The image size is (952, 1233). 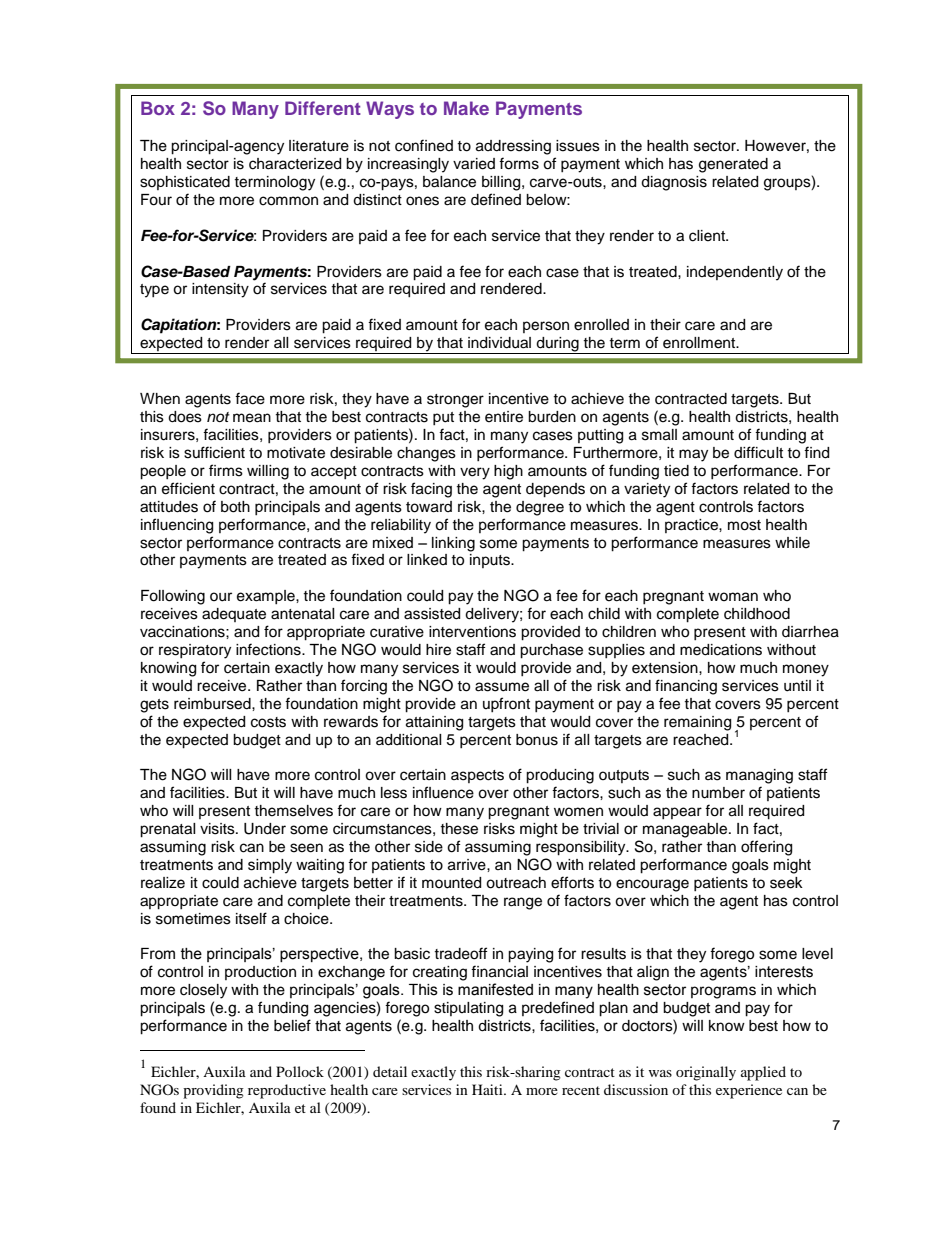 What do you see at coordinates (513, 147) in the screenshot?
I see `addressing` at bounding box center [513, 147].
